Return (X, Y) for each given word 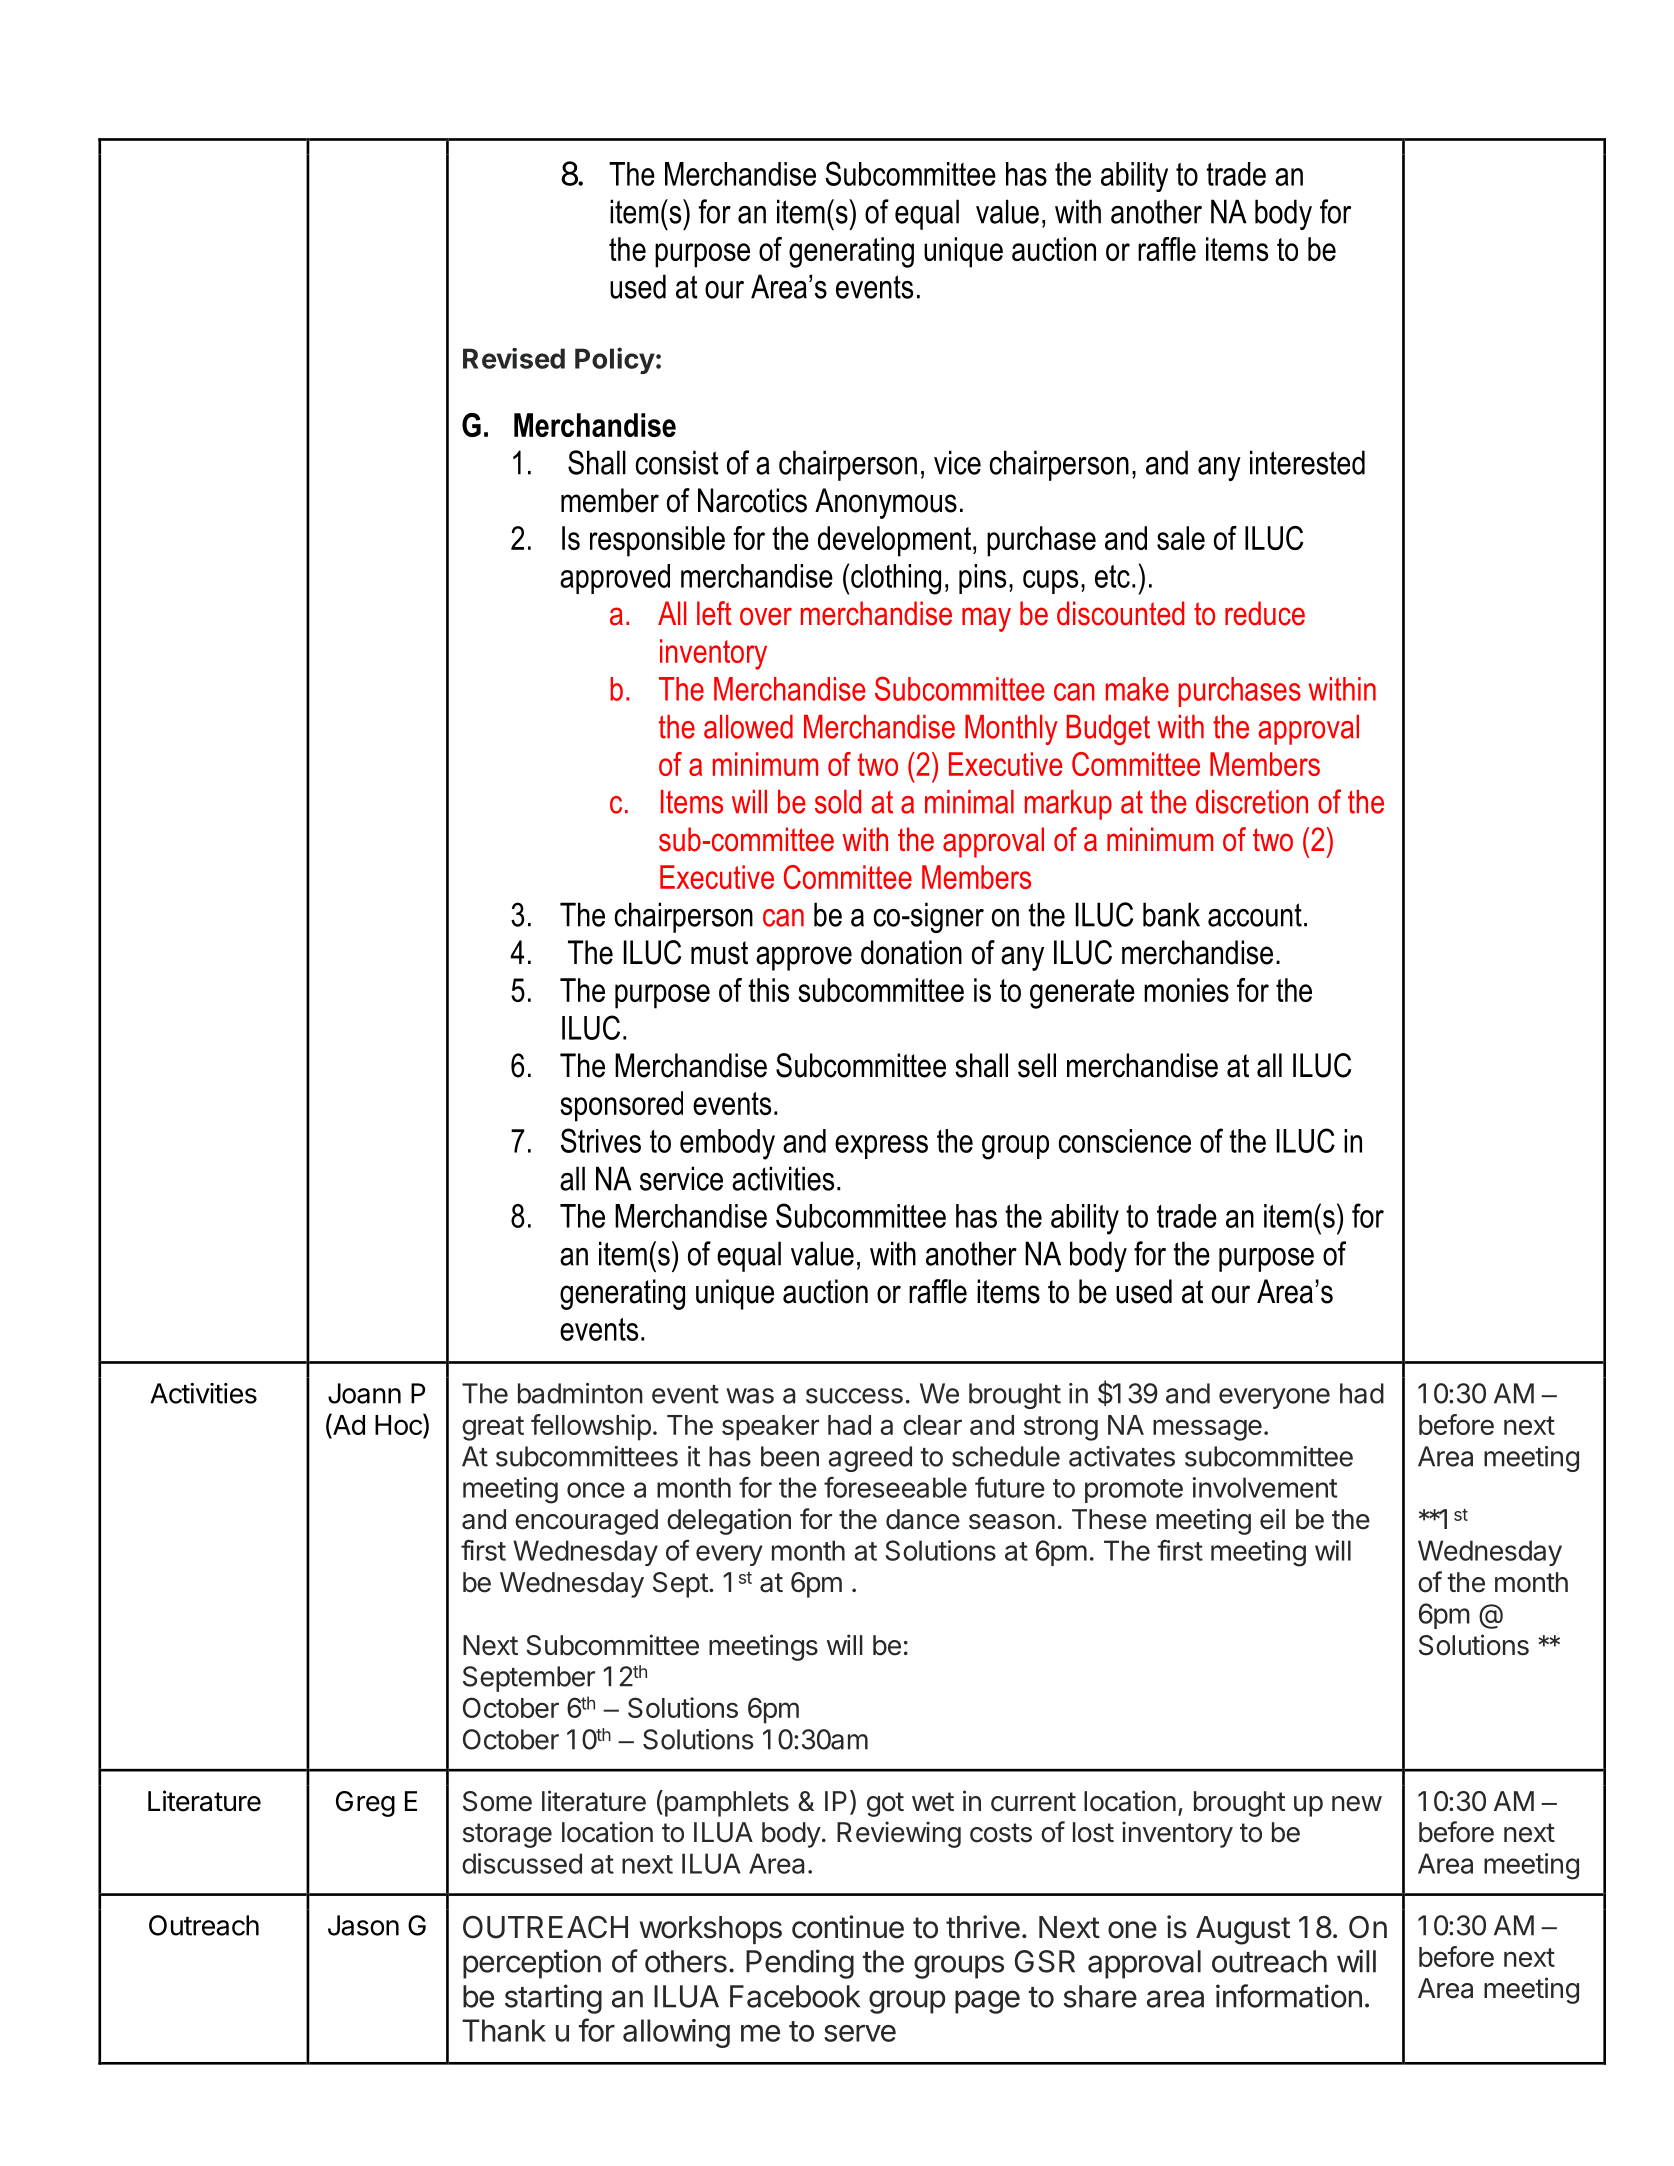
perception (532, 1964)
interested (1307, 462)
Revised (514, 358)
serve (860, 2033)
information (1289, 1996)
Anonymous (886, 503)
